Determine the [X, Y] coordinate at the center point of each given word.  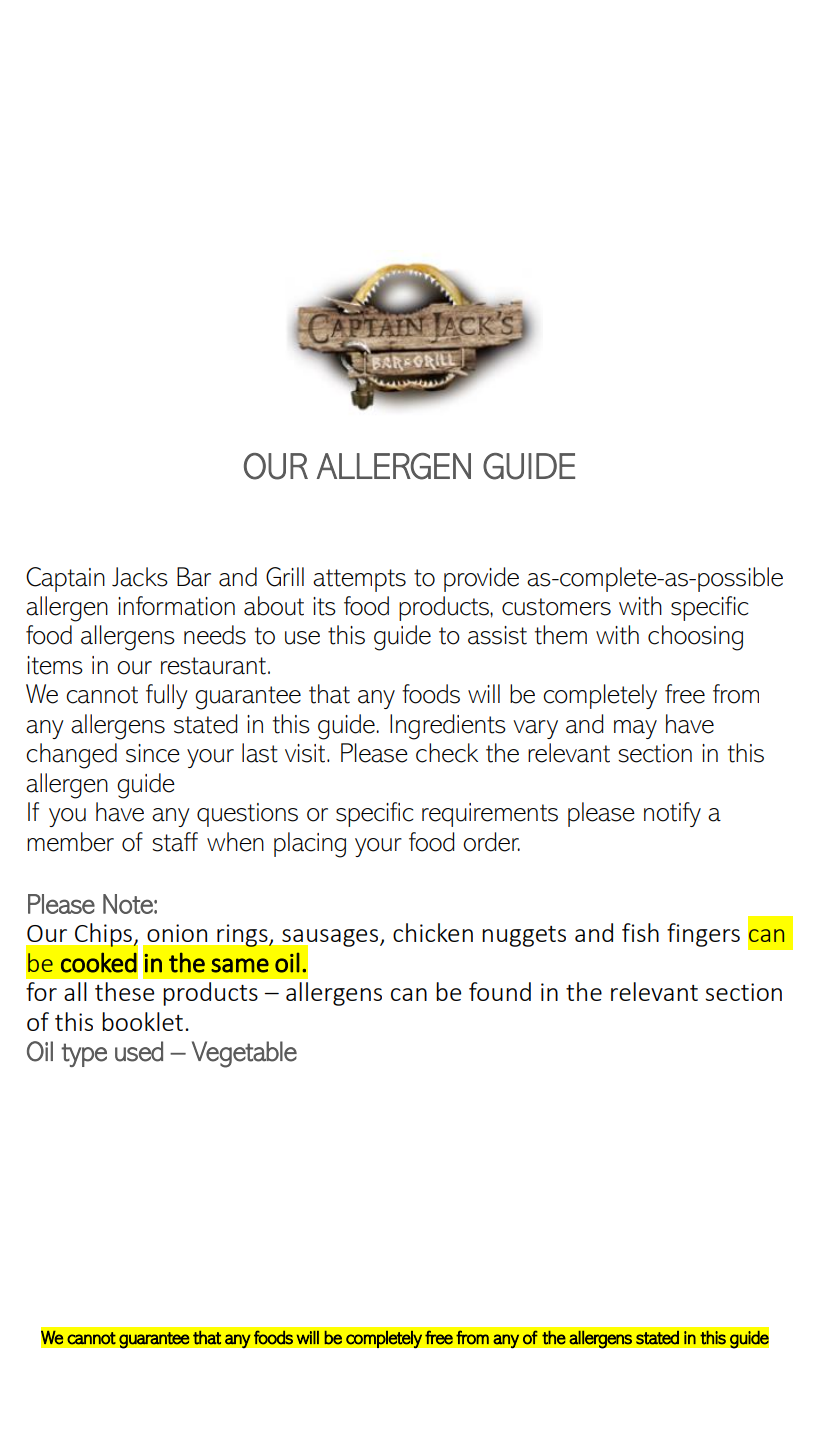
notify [672, 814]
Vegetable [244, 1054]
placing [310, 845]
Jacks [140, 577]
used [139, 1051]
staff [175, 842]
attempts [359, 580]
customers [556, 607]
